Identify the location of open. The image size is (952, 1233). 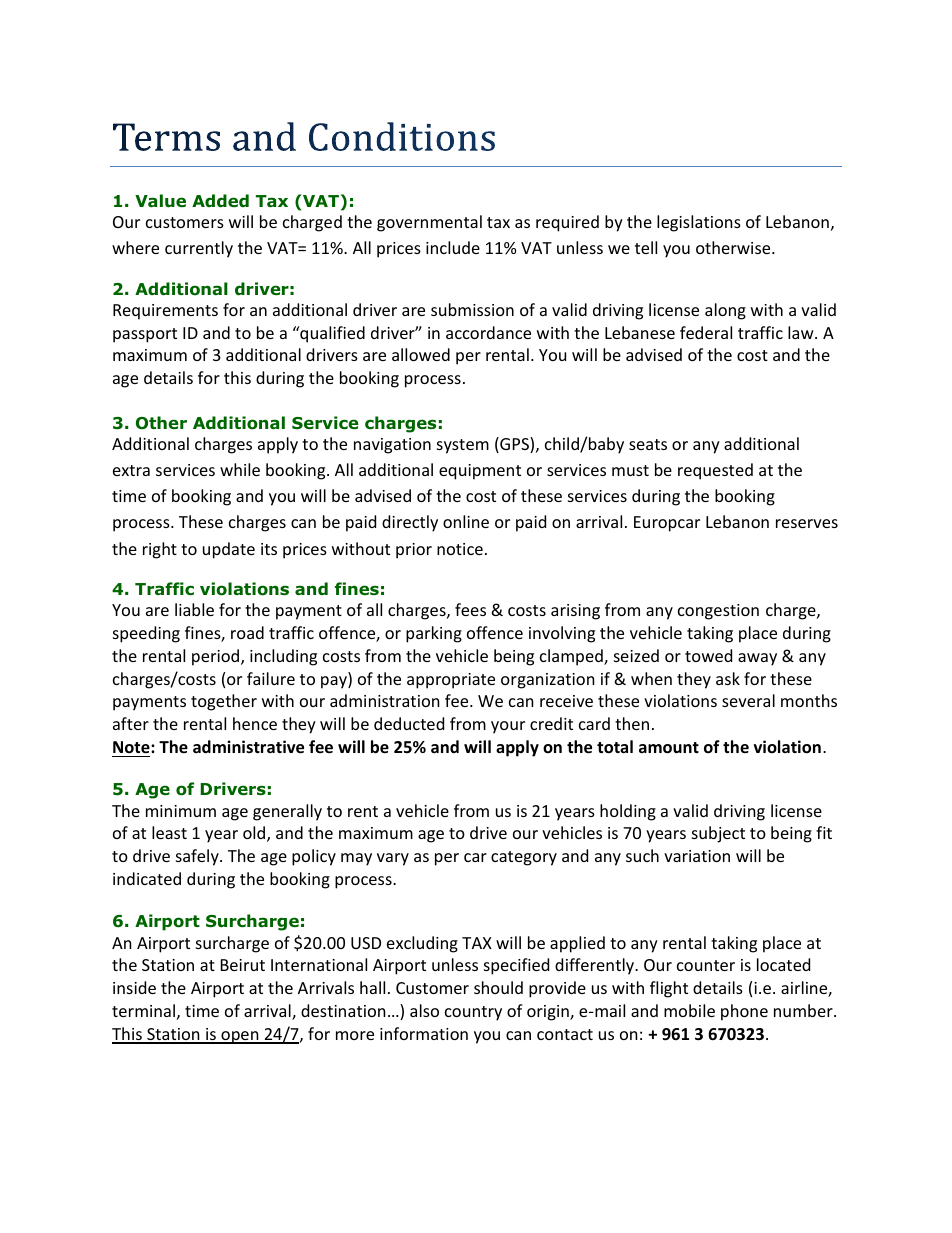
(240, 1037).
